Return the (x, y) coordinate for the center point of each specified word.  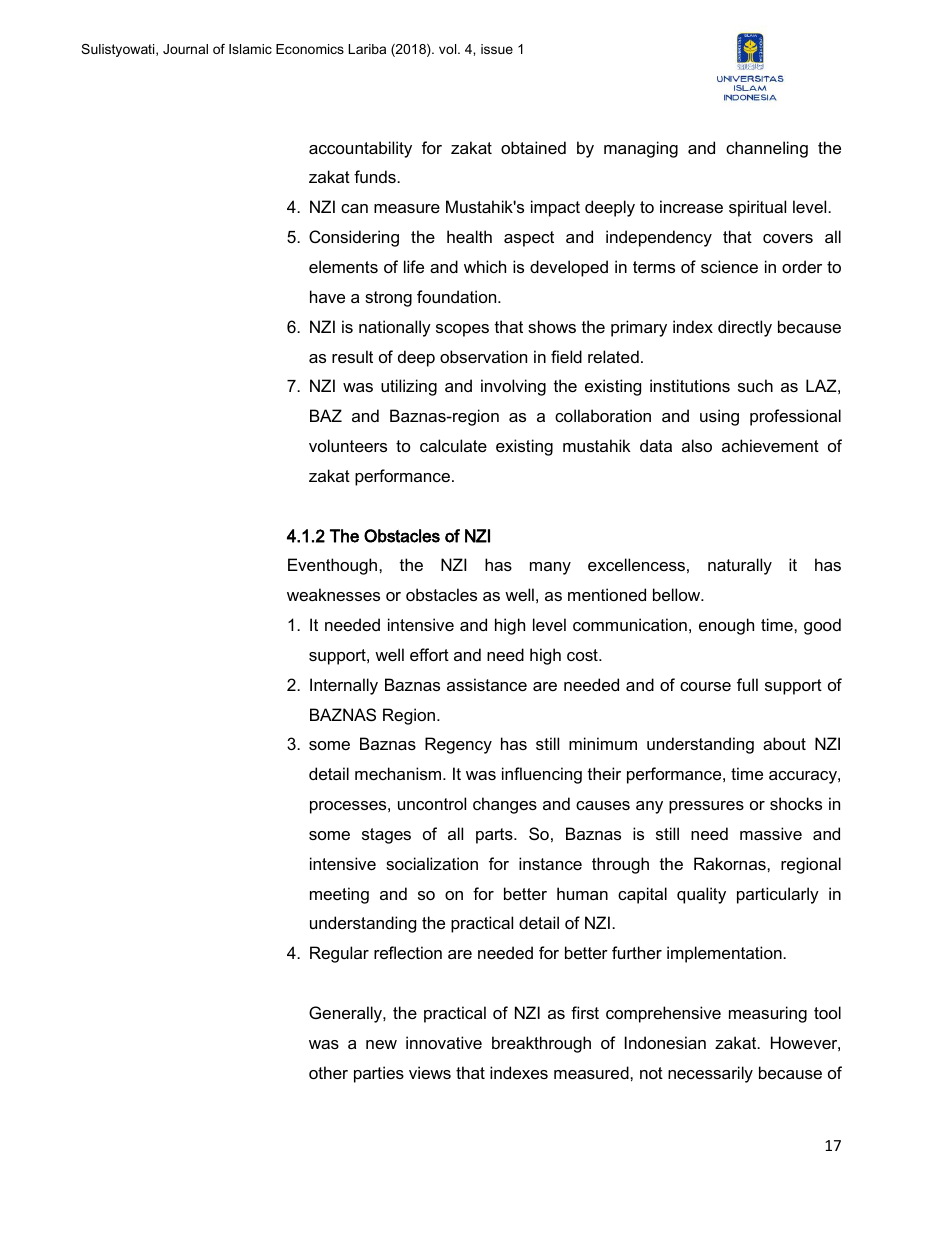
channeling (767, 149)
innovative (444, 1042)
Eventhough (334, 566)
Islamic (250, 49)
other (328, 1072)
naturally (740, 566)
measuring (768, 1014)
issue (497, 49)
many (550, 568)
